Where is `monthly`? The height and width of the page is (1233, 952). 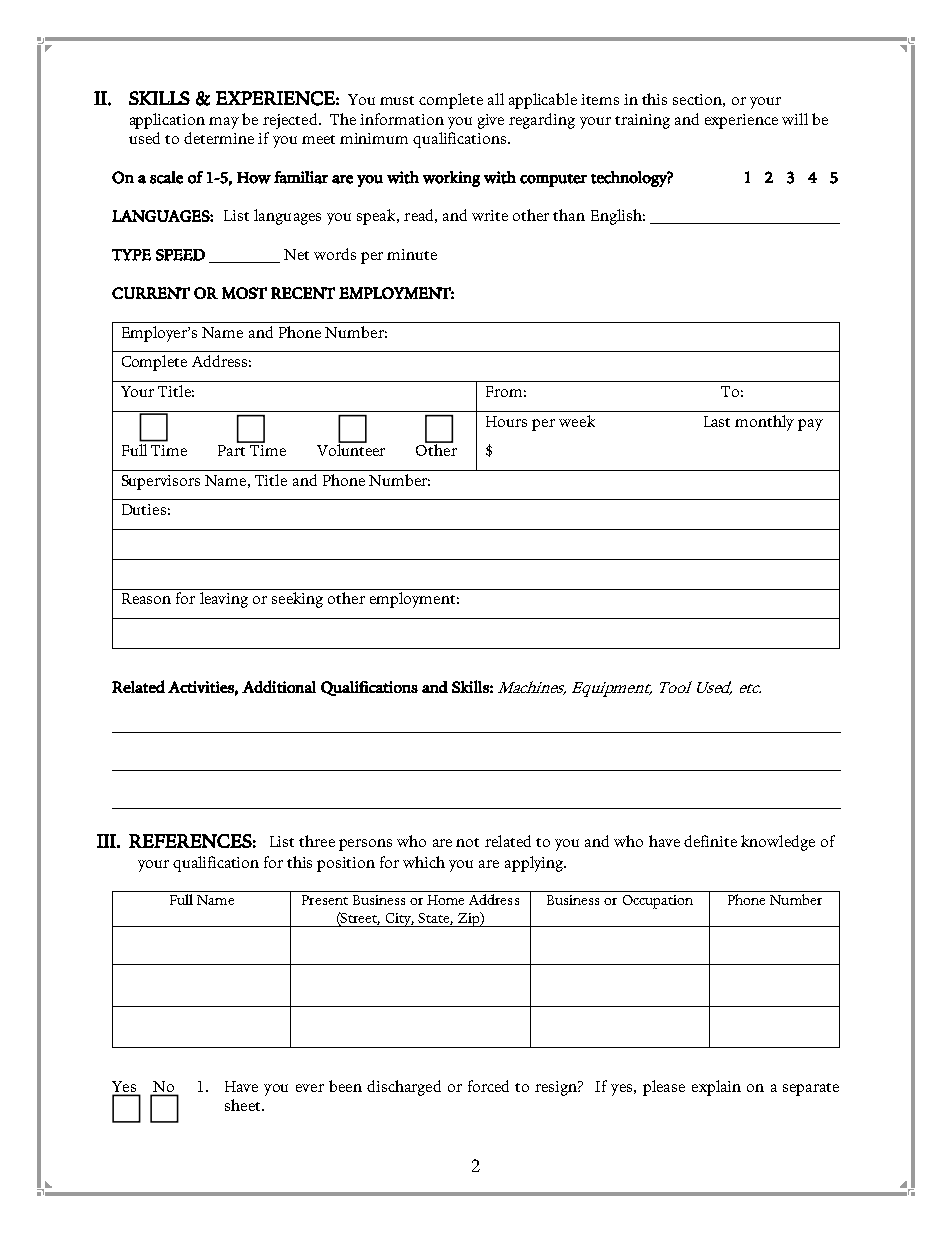
monthly is located at coordinates (764, 423).
